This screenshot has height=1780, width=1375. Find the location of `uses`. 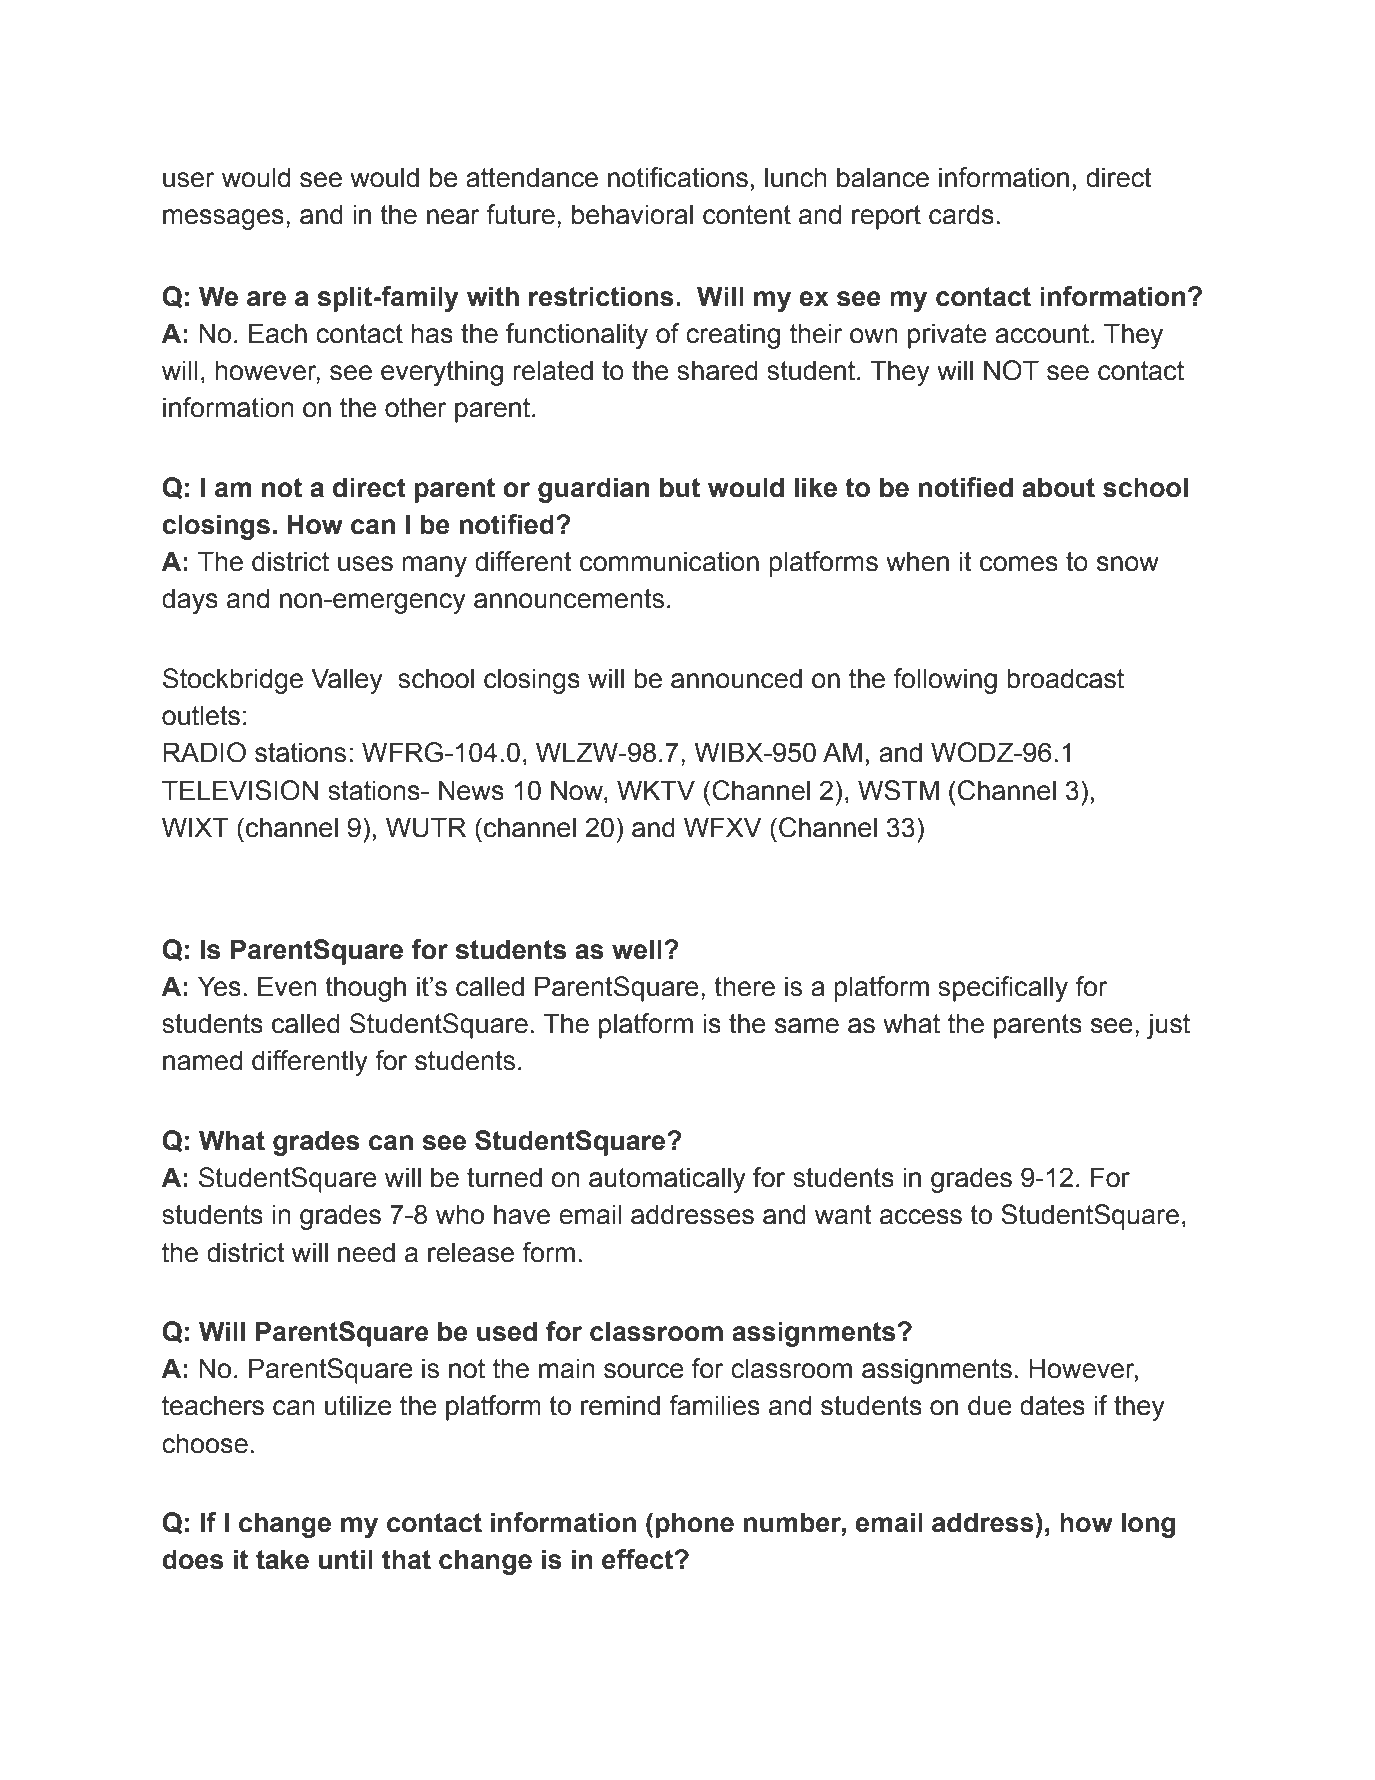

uses is located at coordinates (365, 564).
